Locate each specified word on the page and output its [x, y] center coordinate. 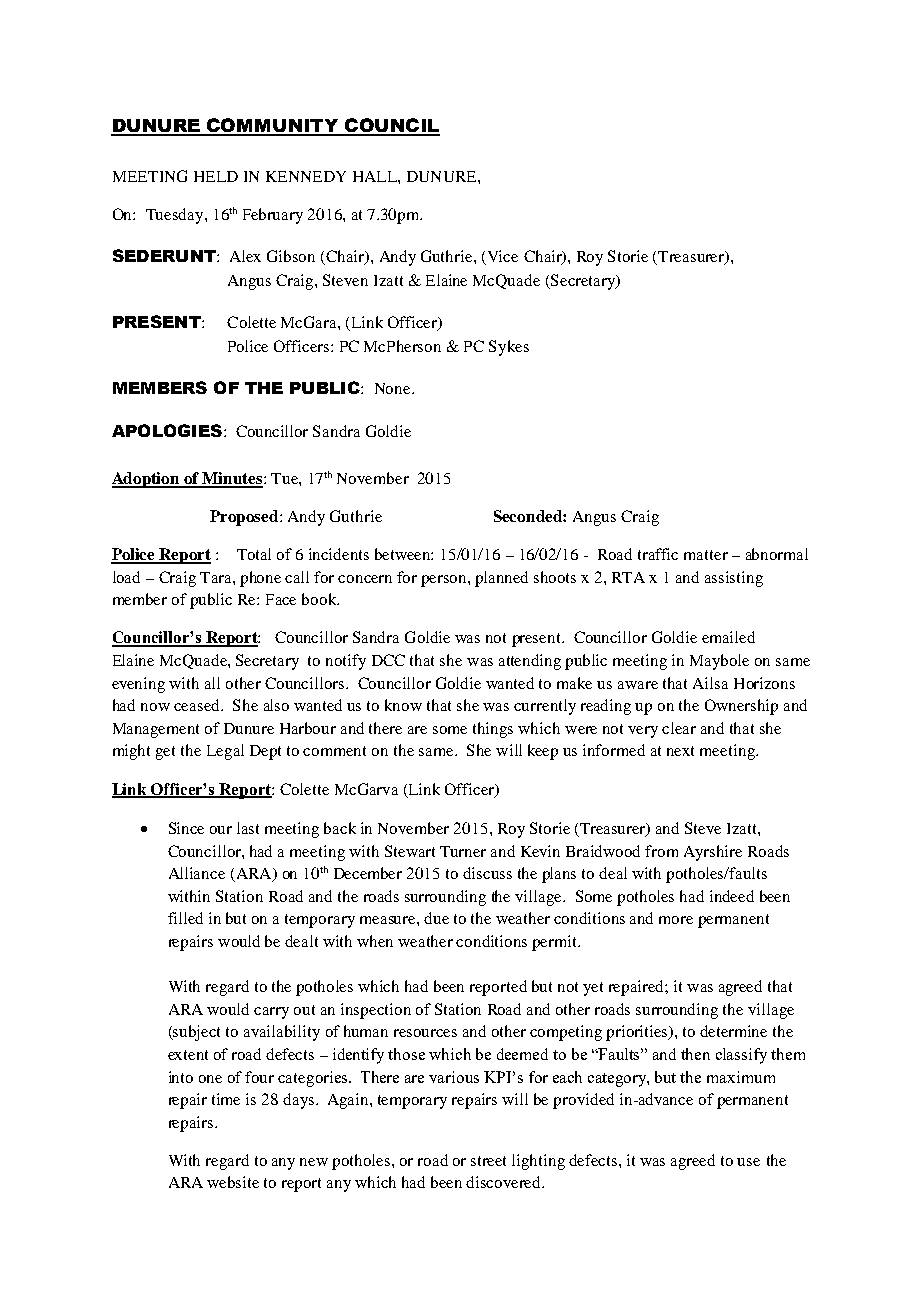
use [748, 1162]
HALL [376, 176]
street [488, 1161]
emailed [728, 637]
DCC [388, 660]
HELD [216, 176]
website [233, 1182]
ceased [198, 705]
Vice [501, 257]
